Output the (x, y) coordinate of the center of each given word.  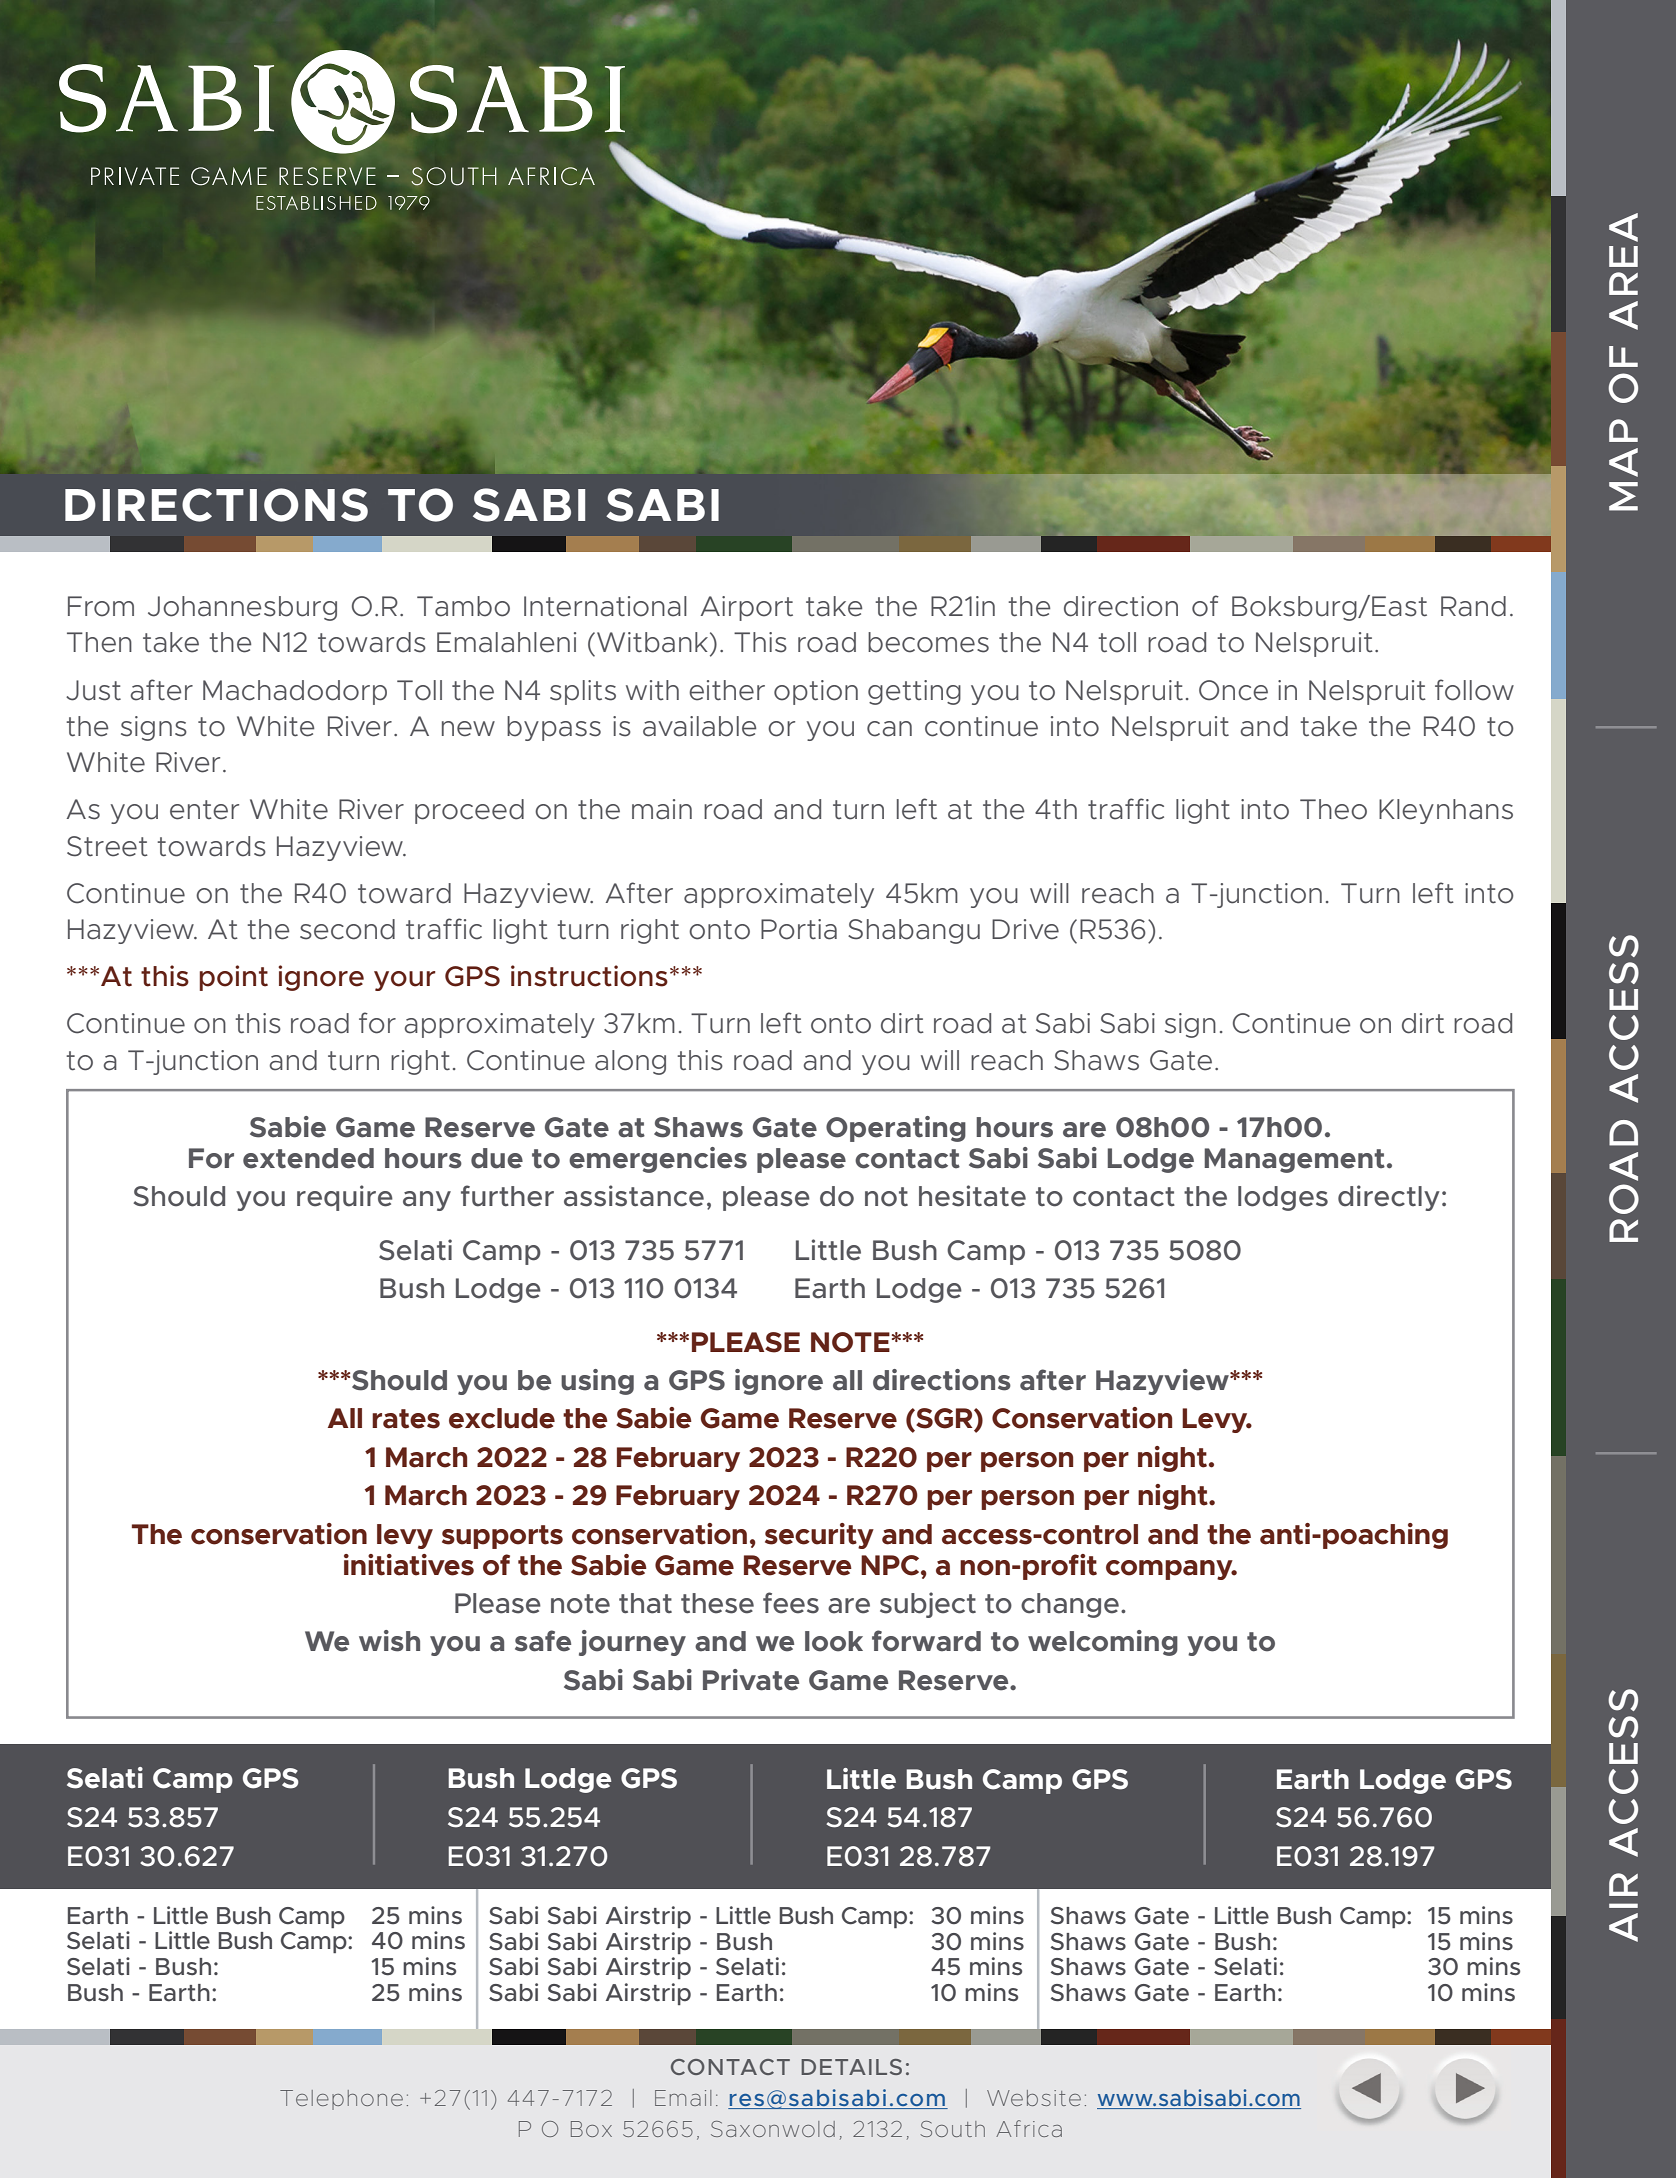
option (816, 692)
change (1070, 1605)
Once (1233, 690)
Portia (799, 929)
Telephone (341, 2100)
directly (1389, 1198)
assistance (634, 1196)
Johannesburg (242, 608)
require (345, 1198)
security (819, 1536)
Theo (1333, 809)
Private (751, 1680)
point (233, 978)
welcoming (1103, 1643)
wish (389, 1641)
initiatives (409, 1565)
